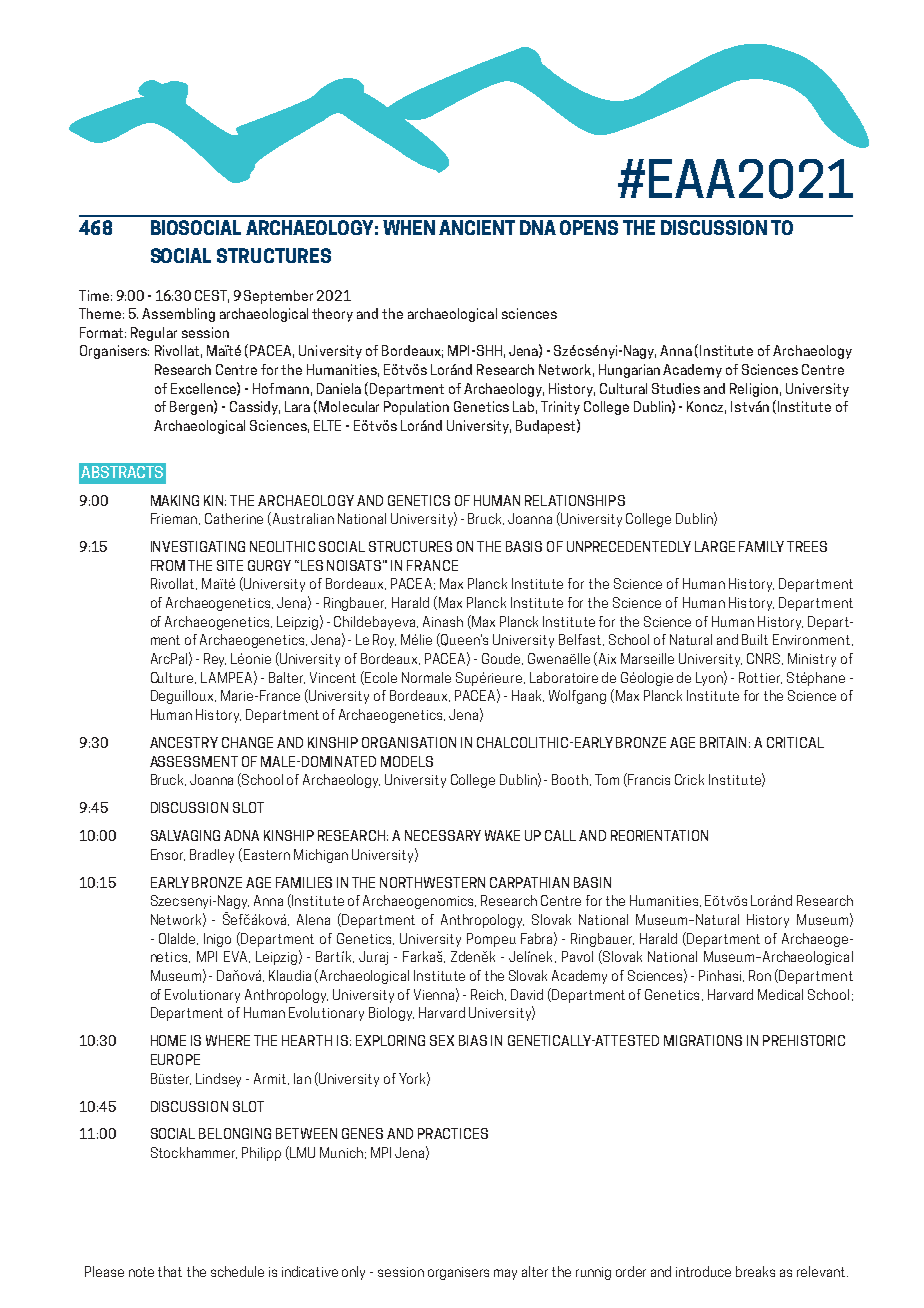  I want to click on Medical, so click(780, 994).
